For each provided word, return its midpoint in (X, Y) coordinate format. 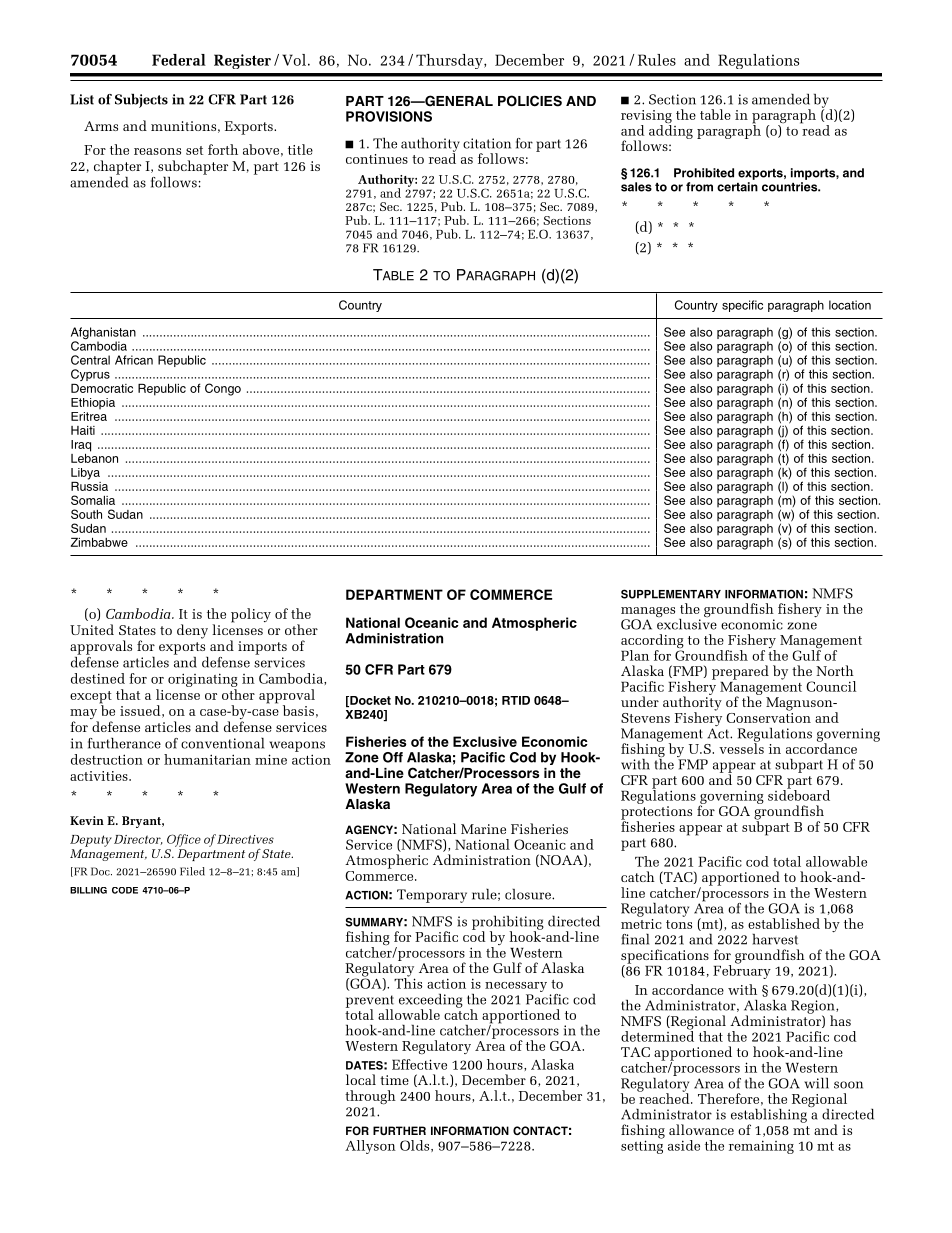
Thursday (450, 61)
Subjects (141, 101)
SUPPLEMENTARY (671, 594)
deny (192, 631)
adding (671, 131)
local (361, 1079)
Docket (369, 701)
